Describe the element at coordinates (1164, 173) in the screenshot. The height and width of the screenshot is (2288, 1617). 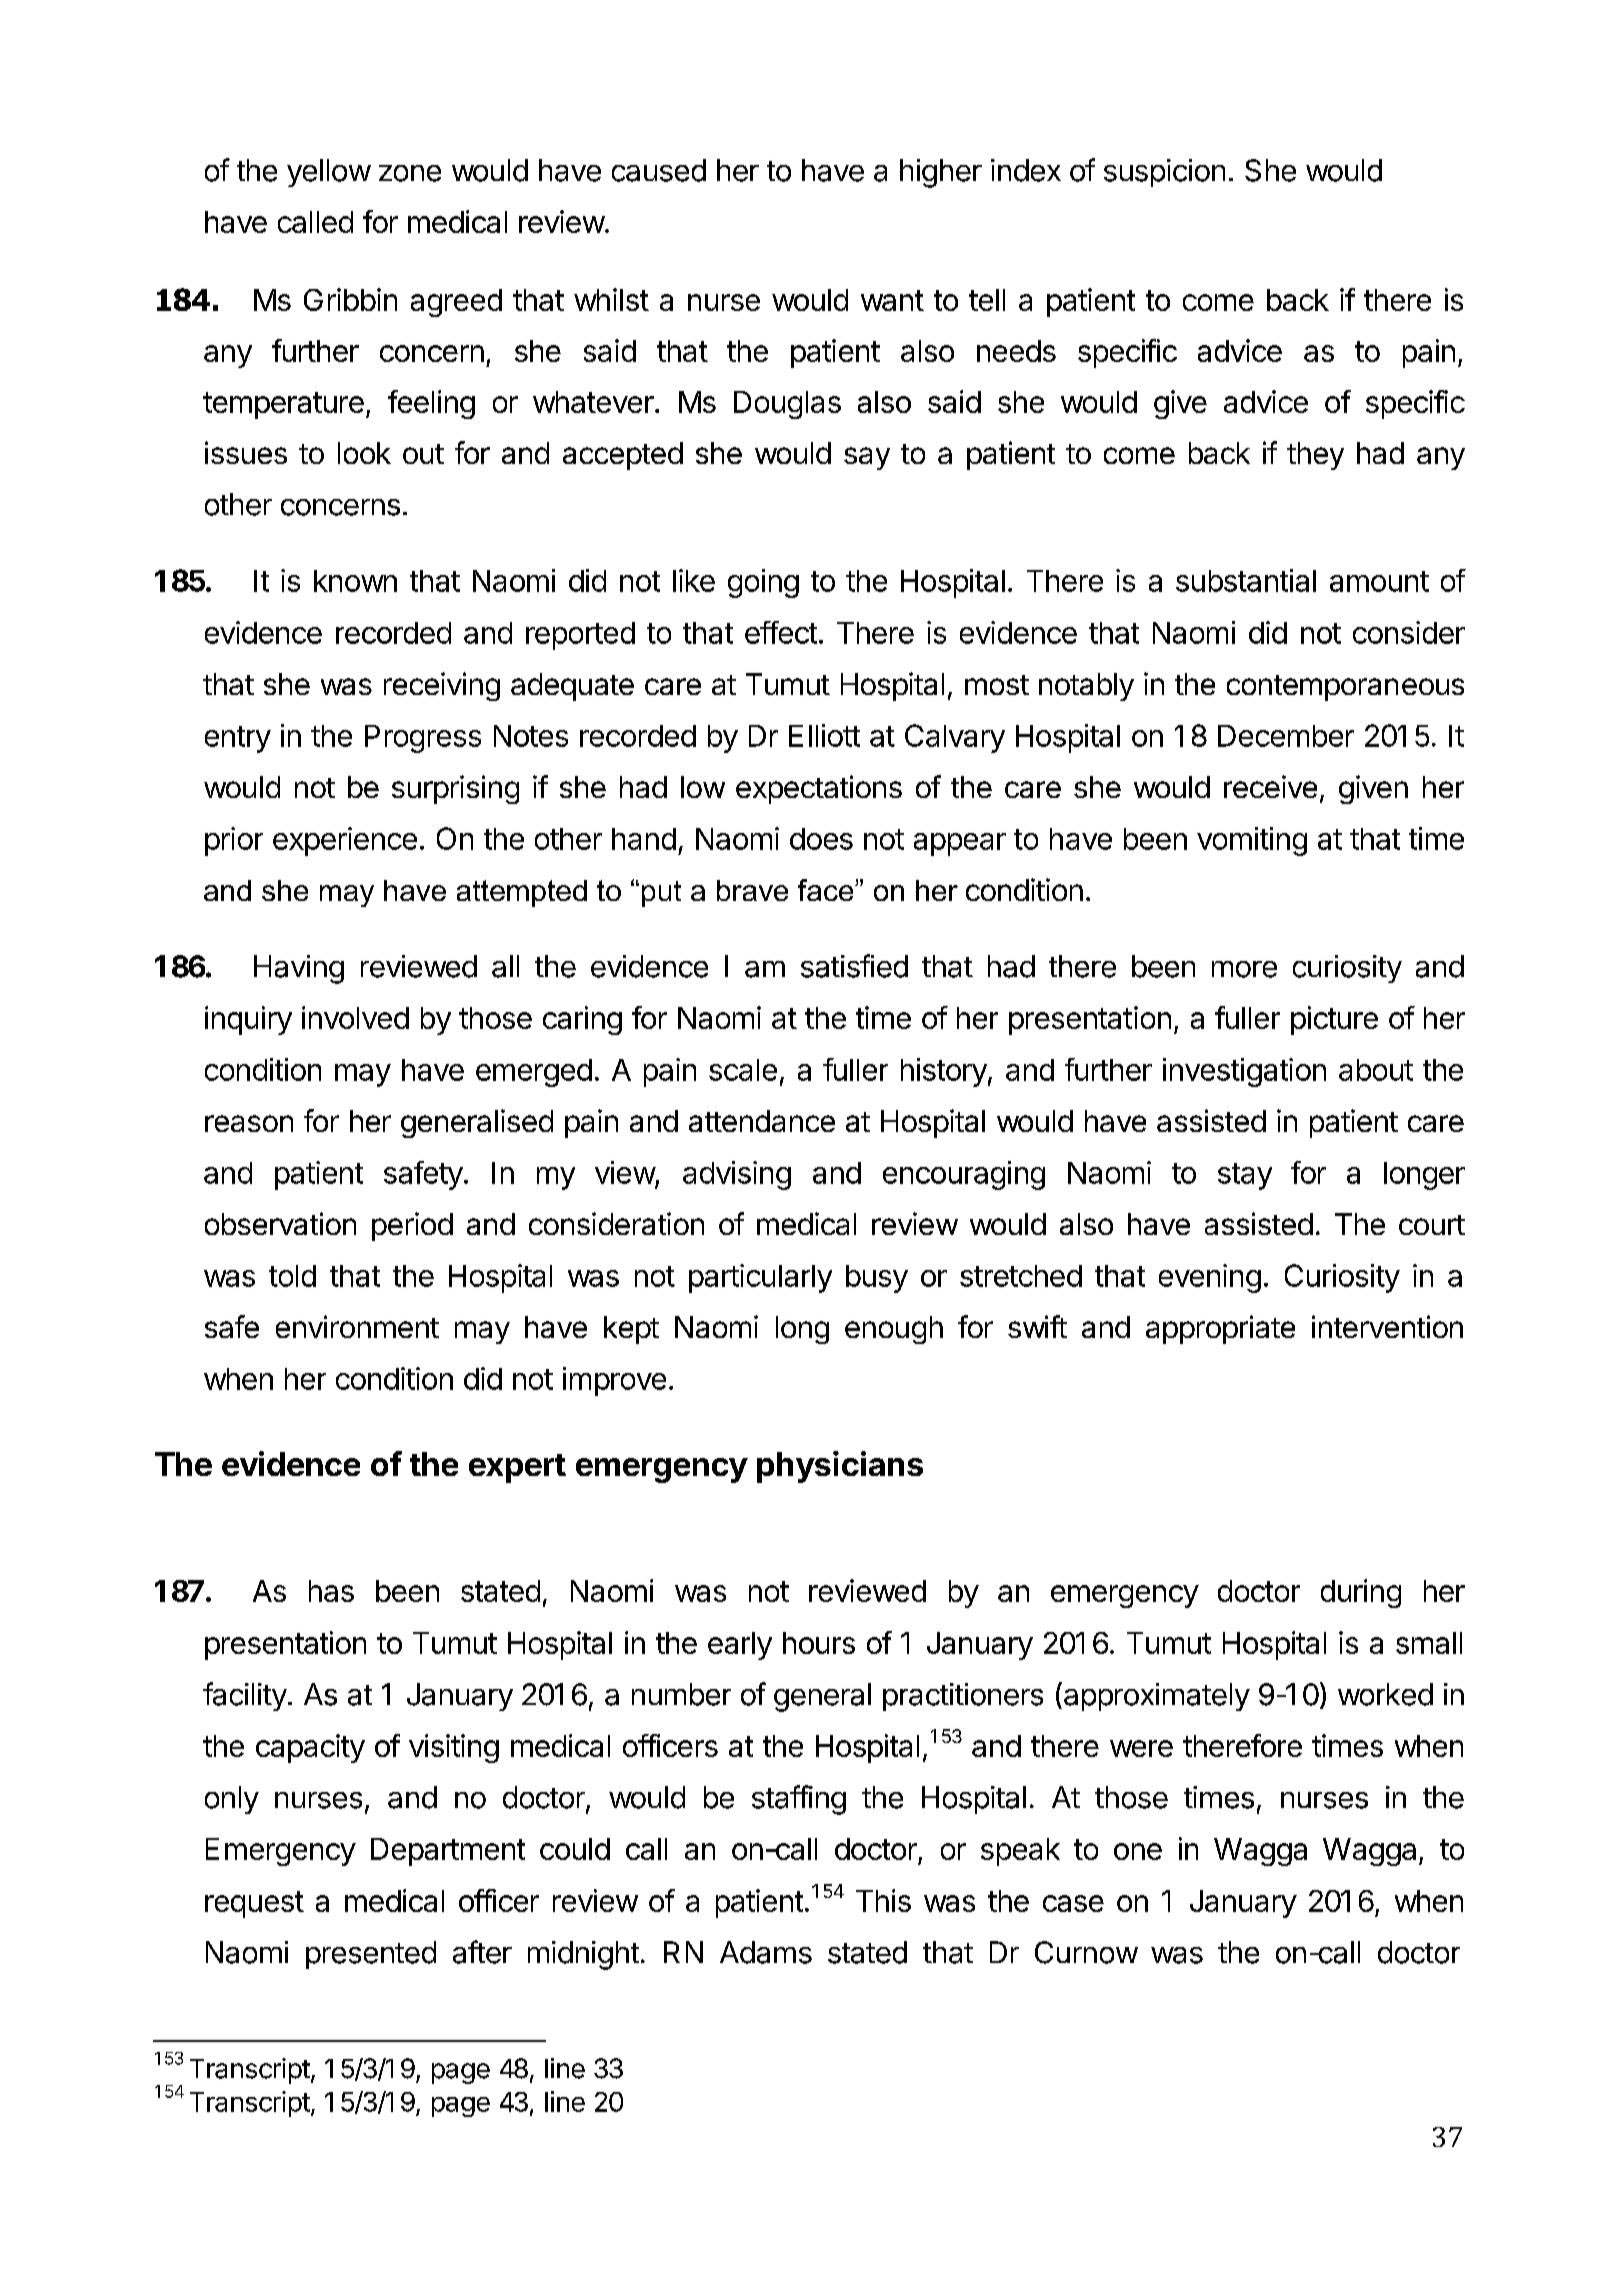
I see `suspicion` at that location.
